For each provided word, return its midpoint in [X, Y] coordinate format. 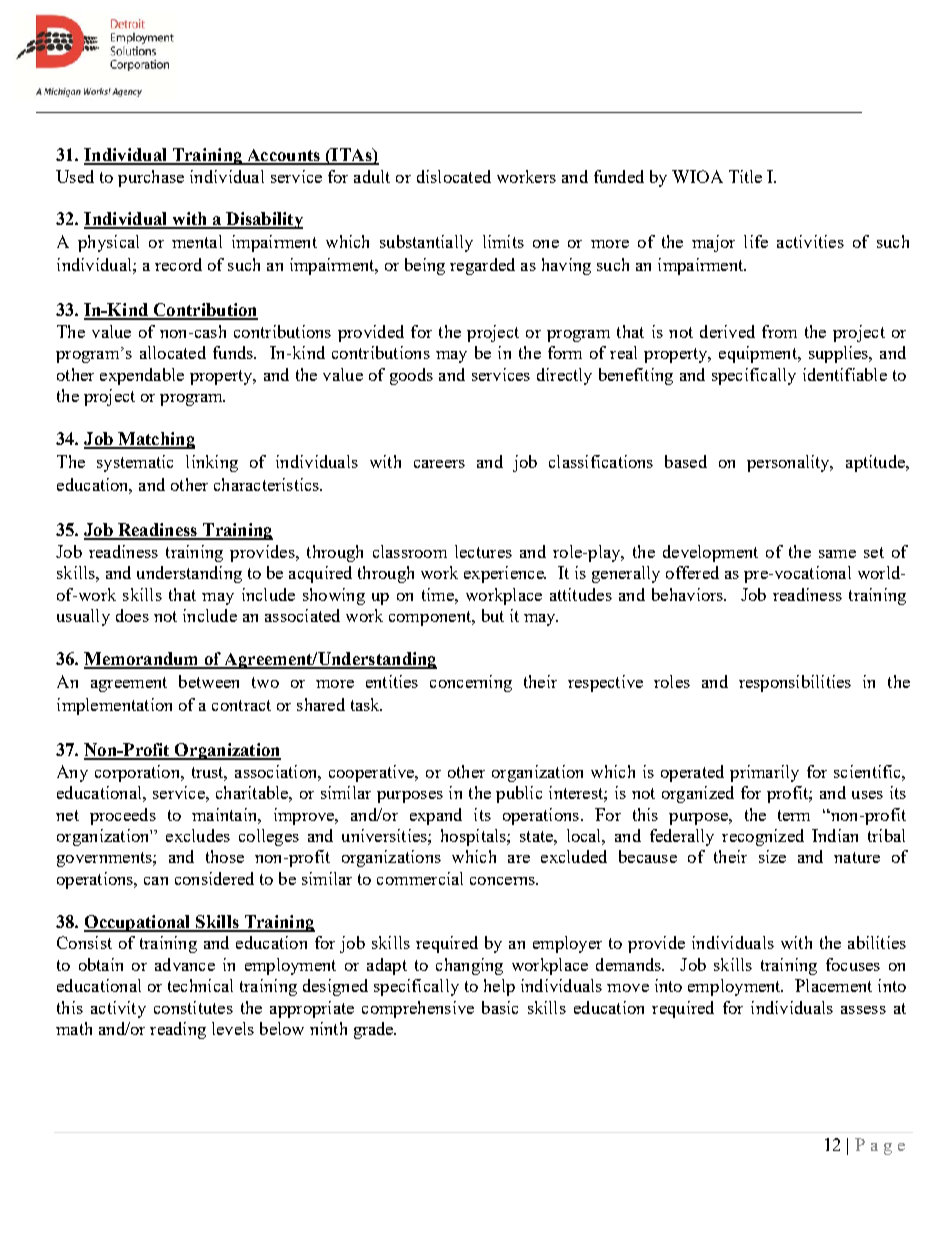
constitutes [193, 1007]
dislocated [454, 176]
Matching [155, 440]
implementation [114, 706]
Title [745, 176]
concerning [471, 683]
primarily [764, 773]
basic [500, 1007]
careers [439, 464]
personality [789, 463]
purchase [151, 178]
